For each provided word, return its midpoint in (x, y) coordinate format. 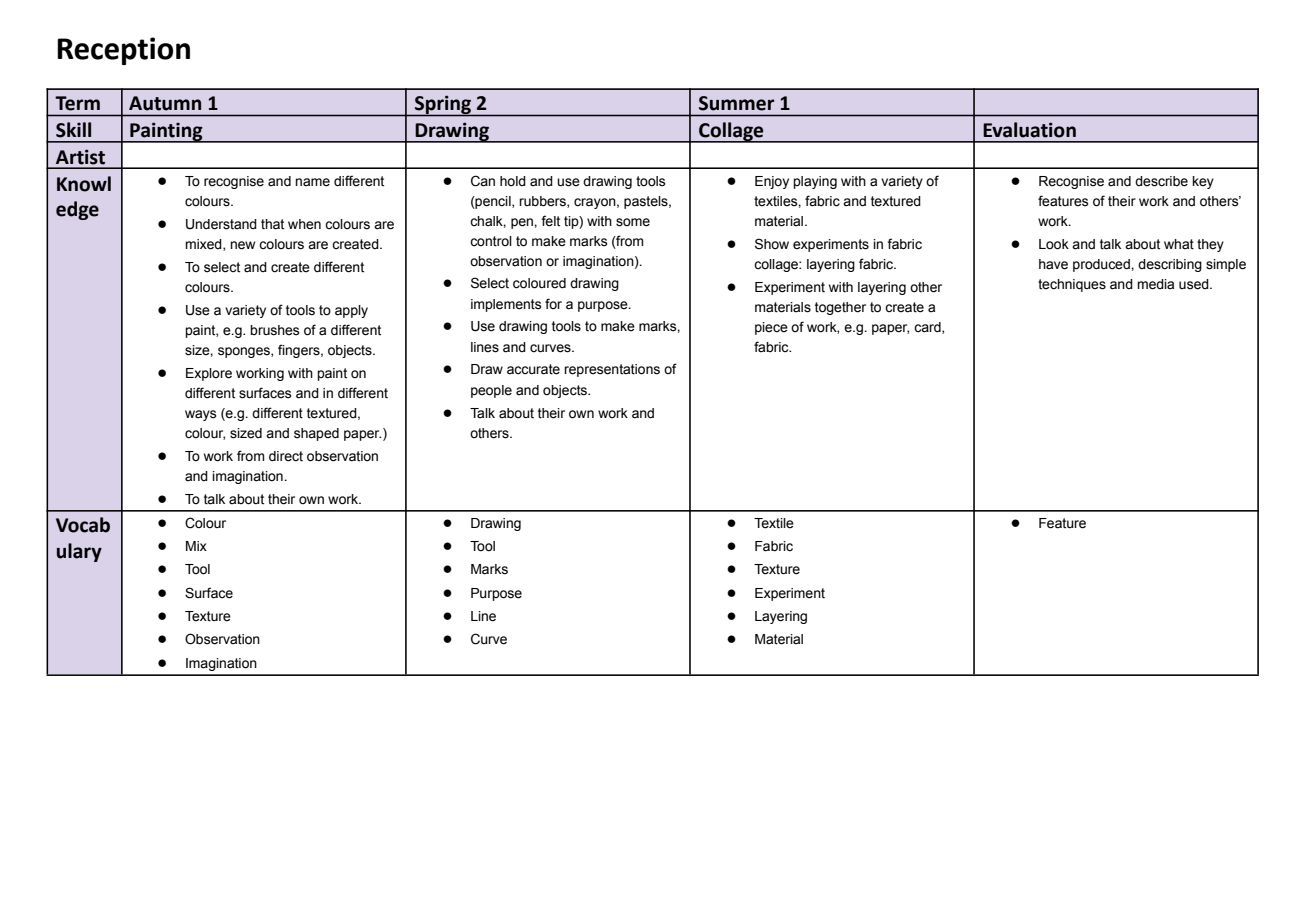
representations (612, 370)
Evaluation (1029, 130)
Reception (123, 51)
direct (286, 456)
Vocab (83, 525)
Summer (736, 103)
